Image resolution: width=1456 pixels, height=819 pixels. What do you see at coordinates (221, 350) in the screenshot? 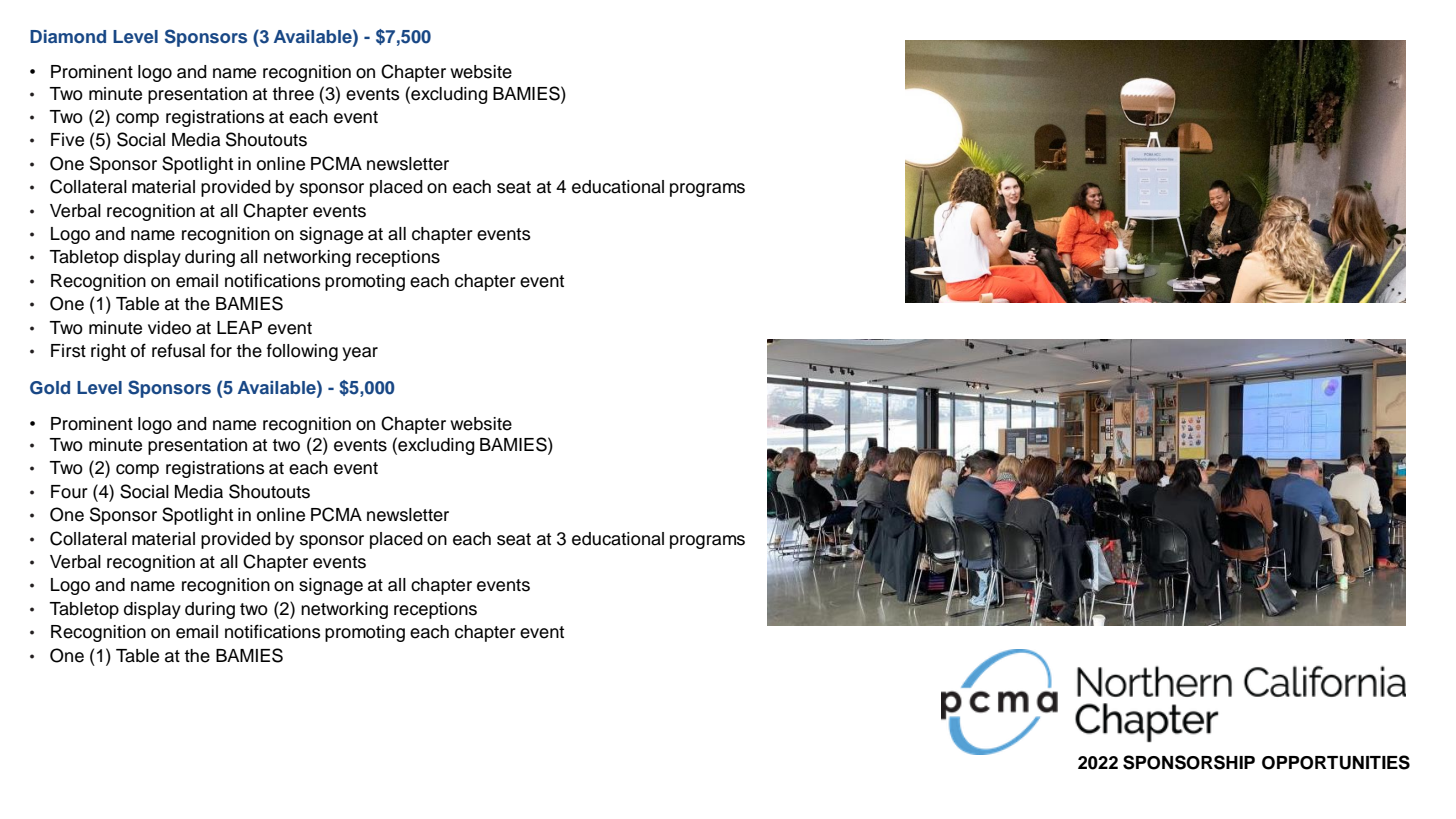
I see `for` at bounding box center [221, 350].
